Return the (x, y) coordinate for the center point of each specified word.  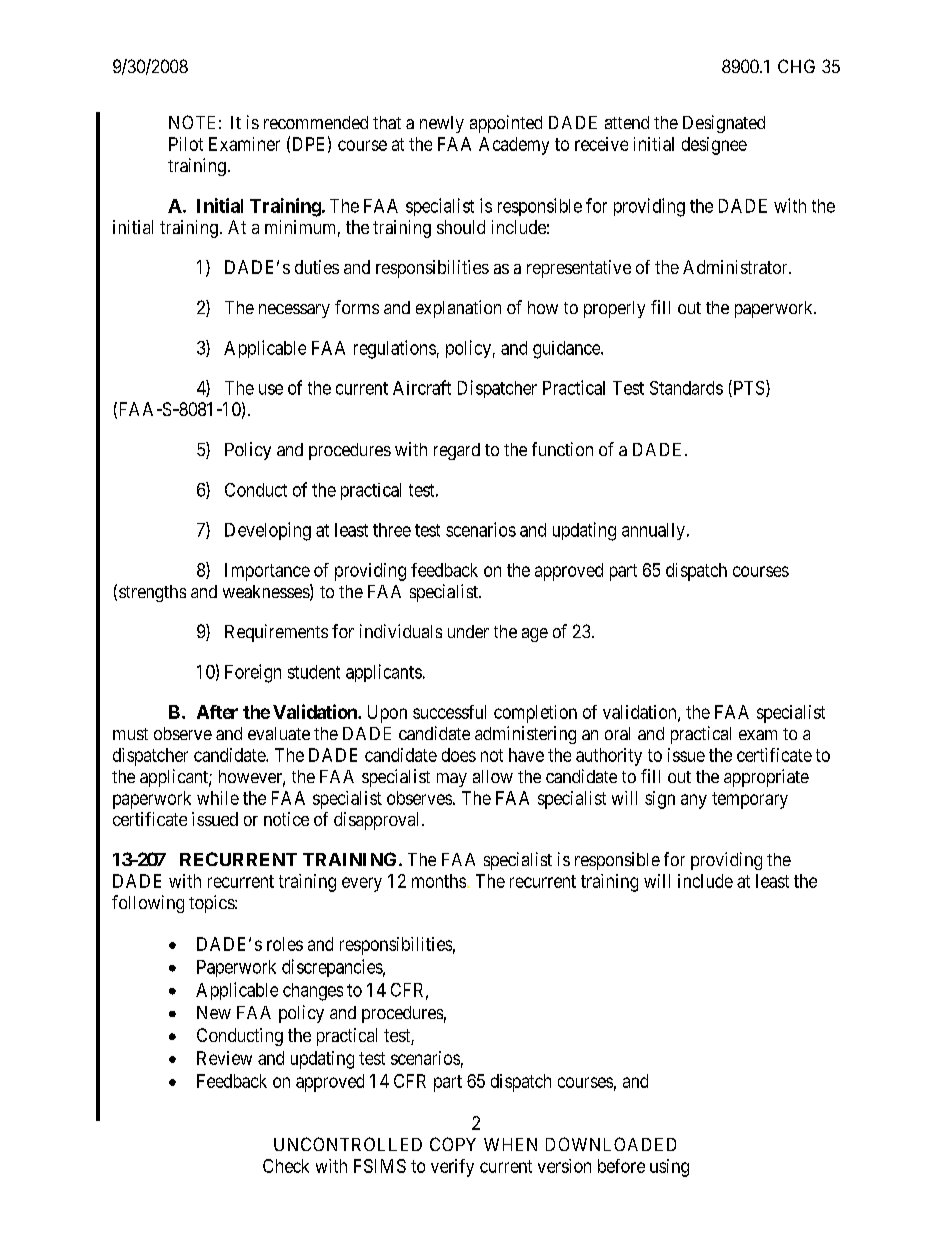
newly (442, 124)
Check (286, 1166)
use (271, 389)
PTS (747, 388)
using (669, 1168)
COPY (453, 1144)
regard (457, 451)
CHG (796, 66)
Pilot (186, 144)
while (218, 798)
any (694, 801)
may (452, 780)
